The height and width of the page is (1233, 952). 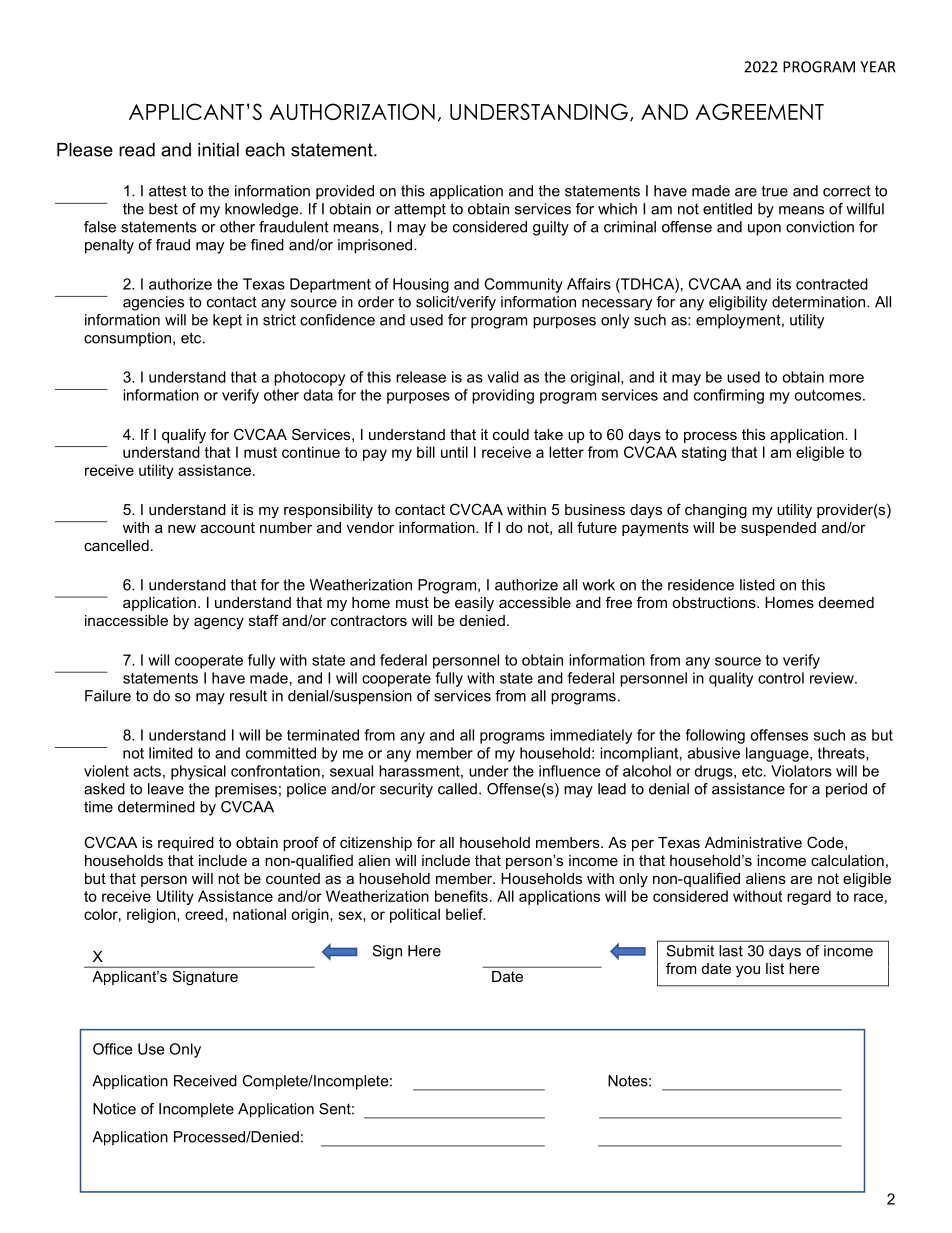 I want to click on outcomes, so click(x=829, y=395).
